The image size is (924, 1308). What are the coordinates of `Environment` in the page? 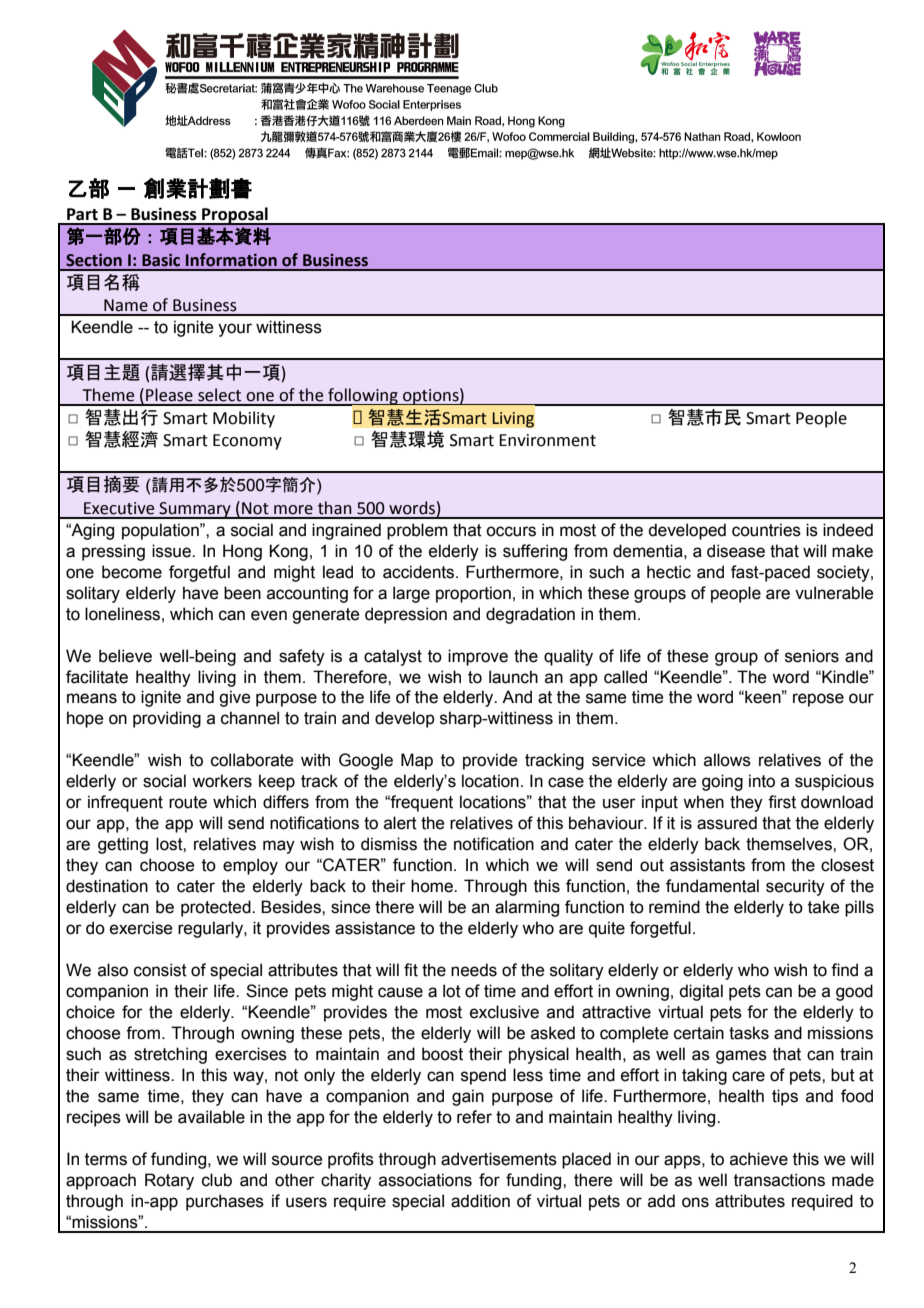 It's located at (547, 440).
